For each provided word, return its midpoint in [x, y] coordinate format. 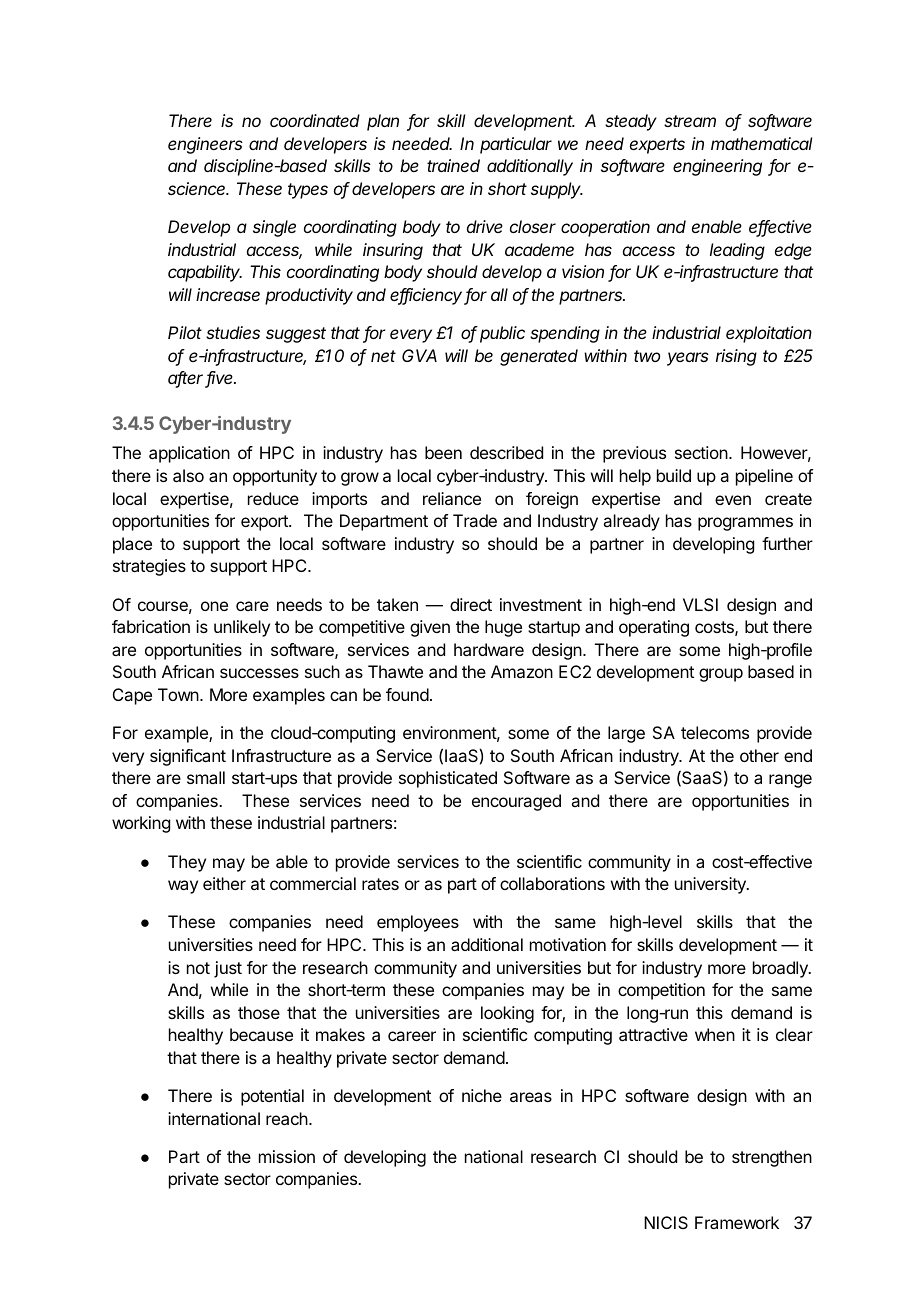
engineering [717, 167]
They [187, 863]
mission [287, 1156]
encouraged [516, 802]
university [711, 885]
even [733, 500]
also [188, 475]
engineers [205, 145]
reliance [452, 498]
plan [383, 122]
